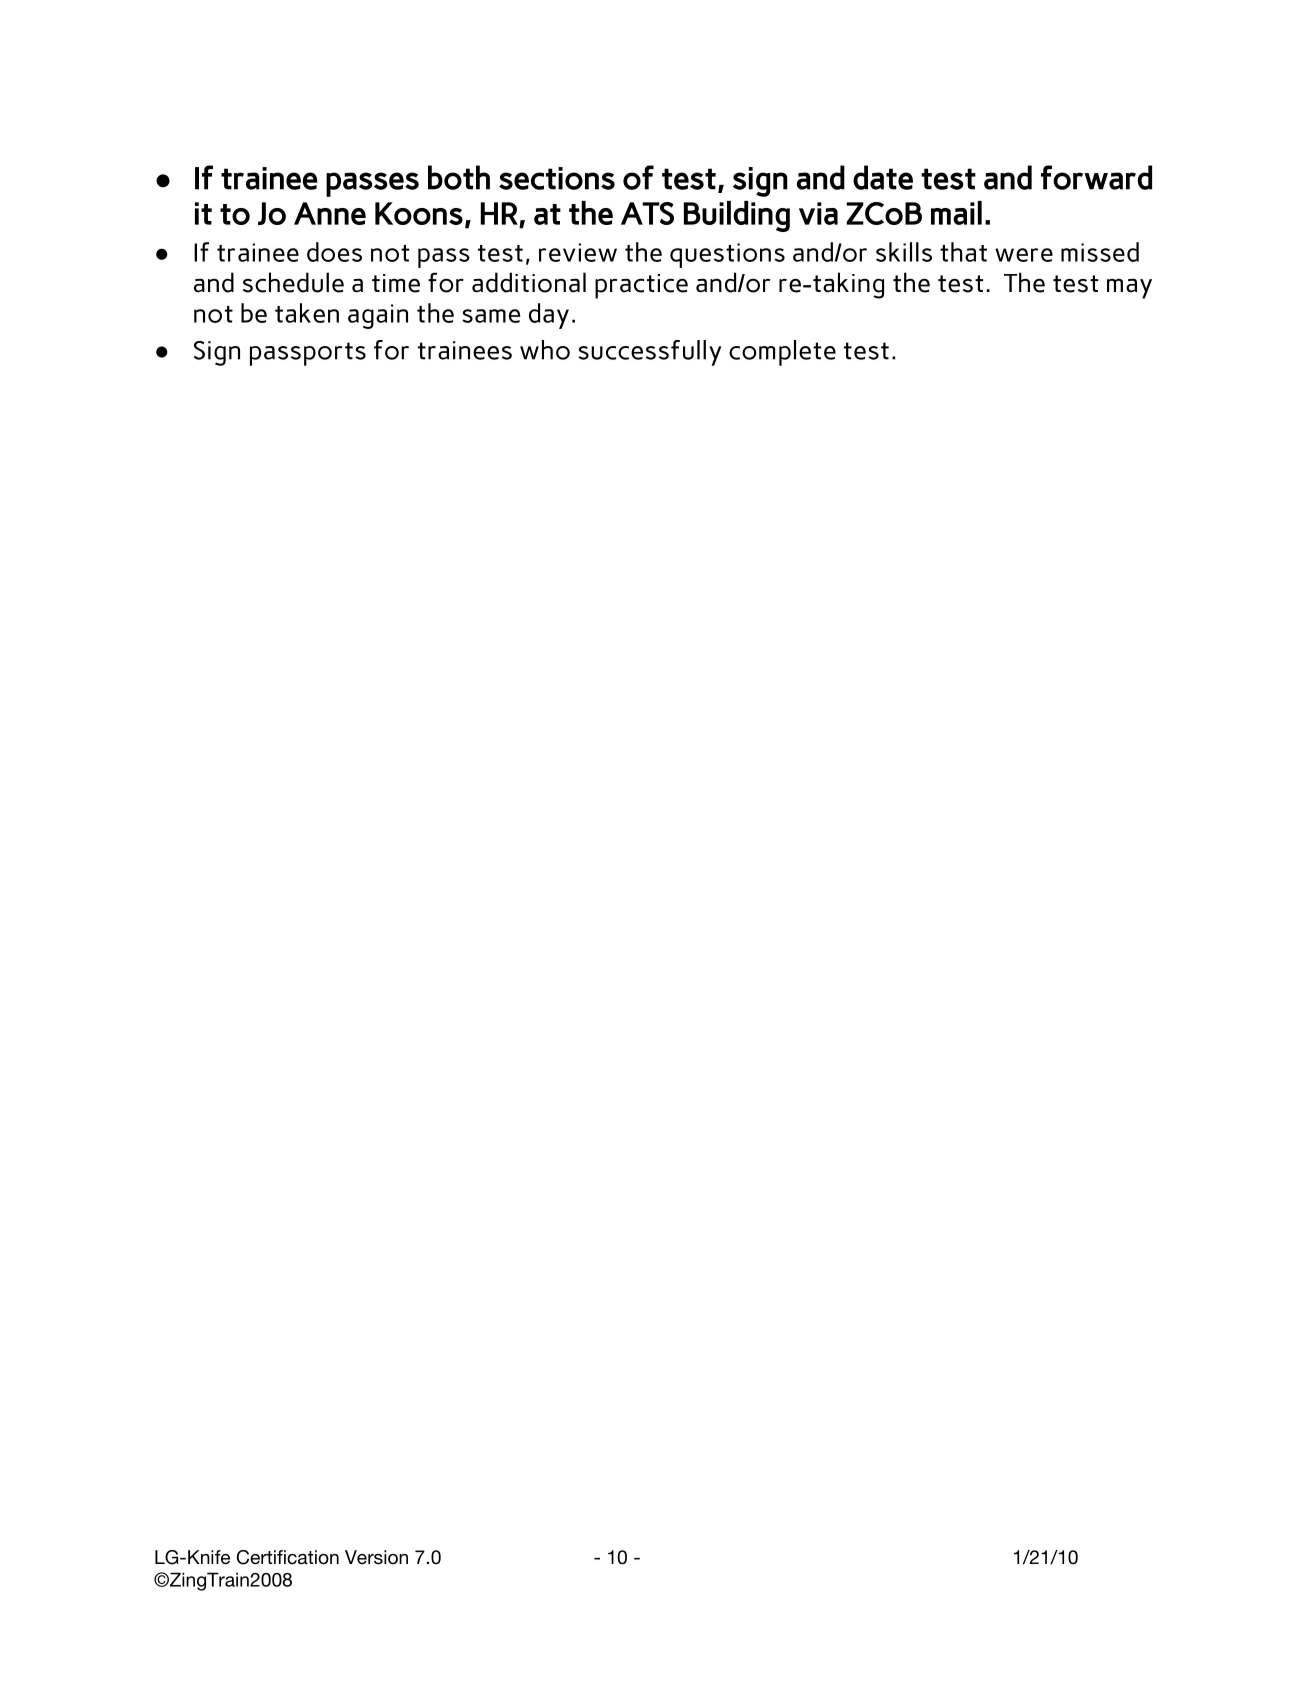 The image size is (1309, 1694). What do you see at coordinates (545, 350) in the image?
I see `who` at bounding box center [545, 350].
